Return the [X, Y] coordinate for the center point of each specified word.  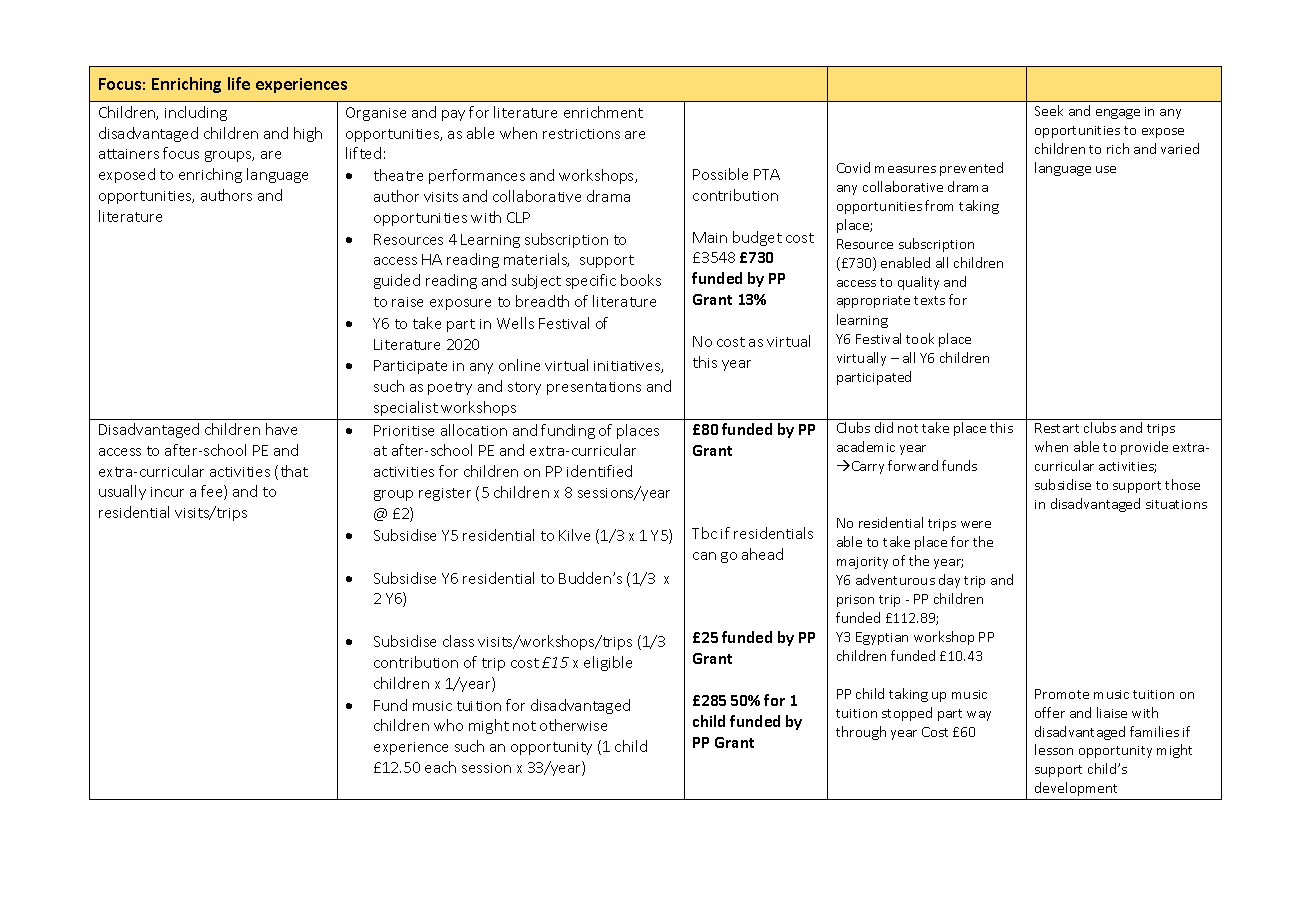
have [281, 429]
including [196, 113]
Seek [1049, 110]
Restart [1057, 428]
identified [599, 471]
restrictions [581, 134]
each [440, 767]
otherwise [573, 725]
